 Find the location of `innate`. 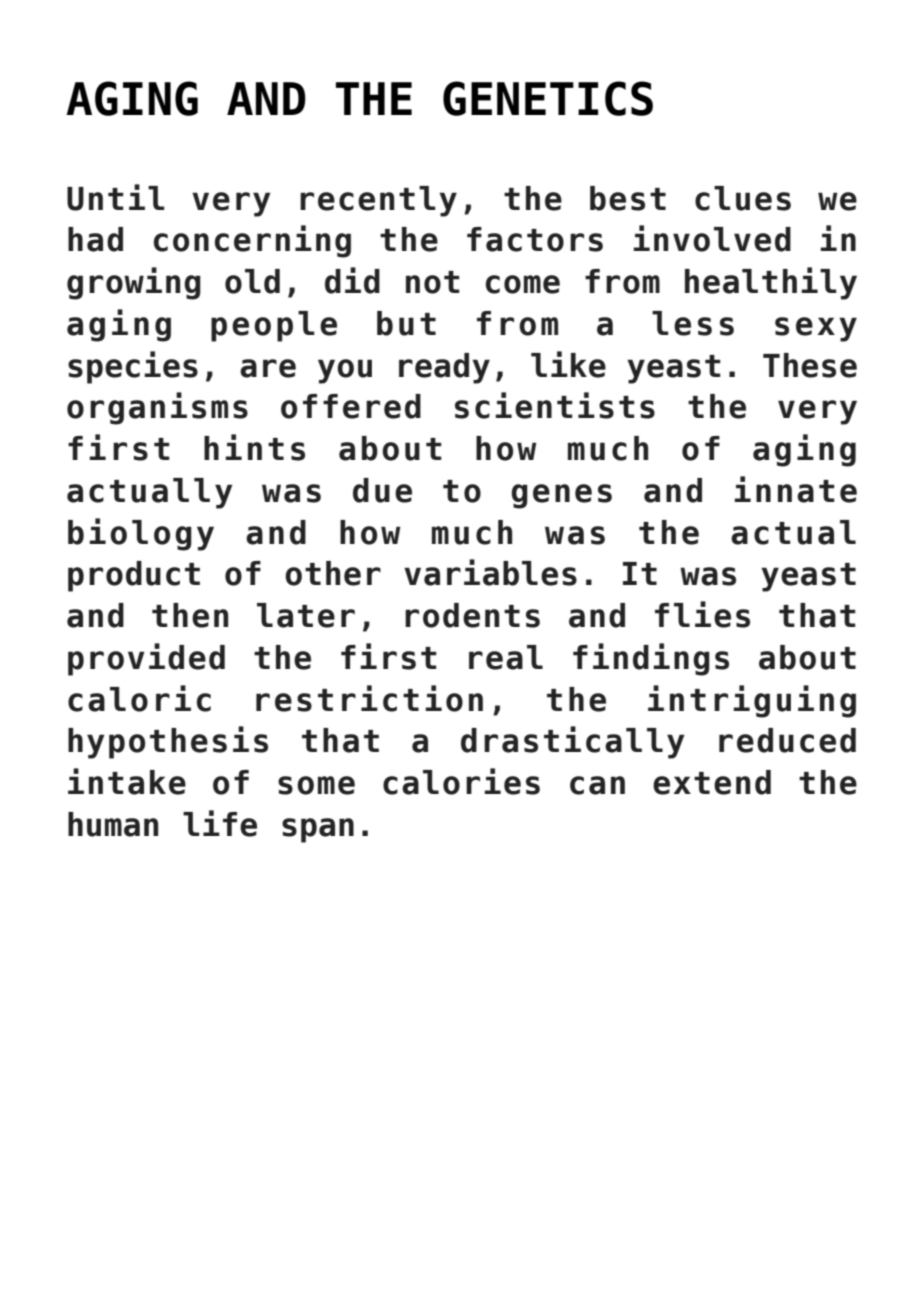

innate is located at coordinates (795, 489).
